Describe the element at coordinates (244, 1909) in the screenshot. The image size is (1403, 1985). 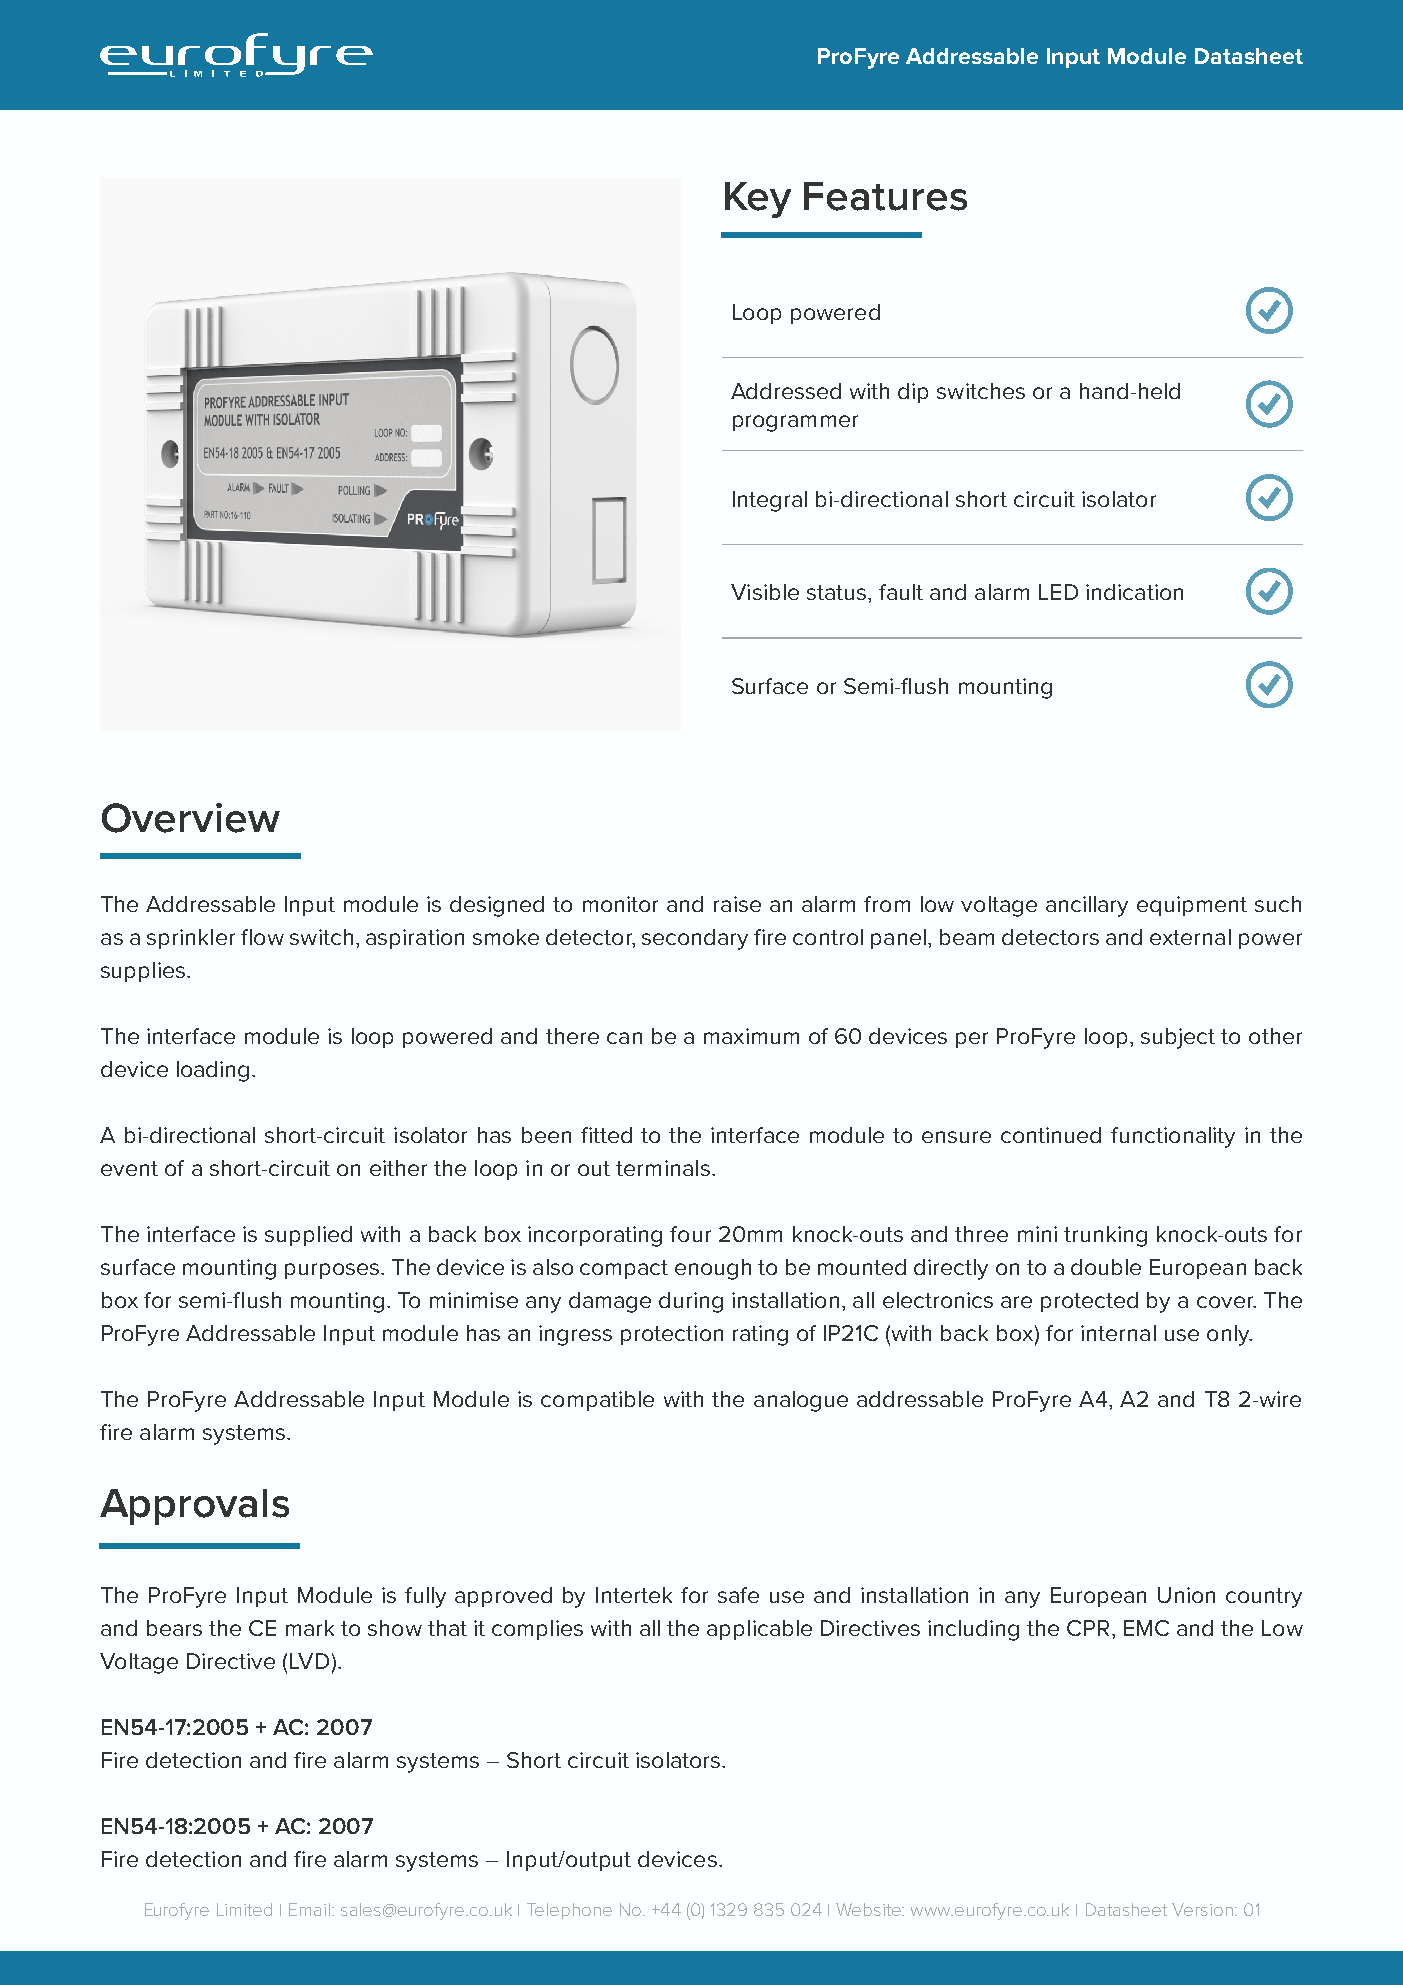
I see `Limited` at that location.
